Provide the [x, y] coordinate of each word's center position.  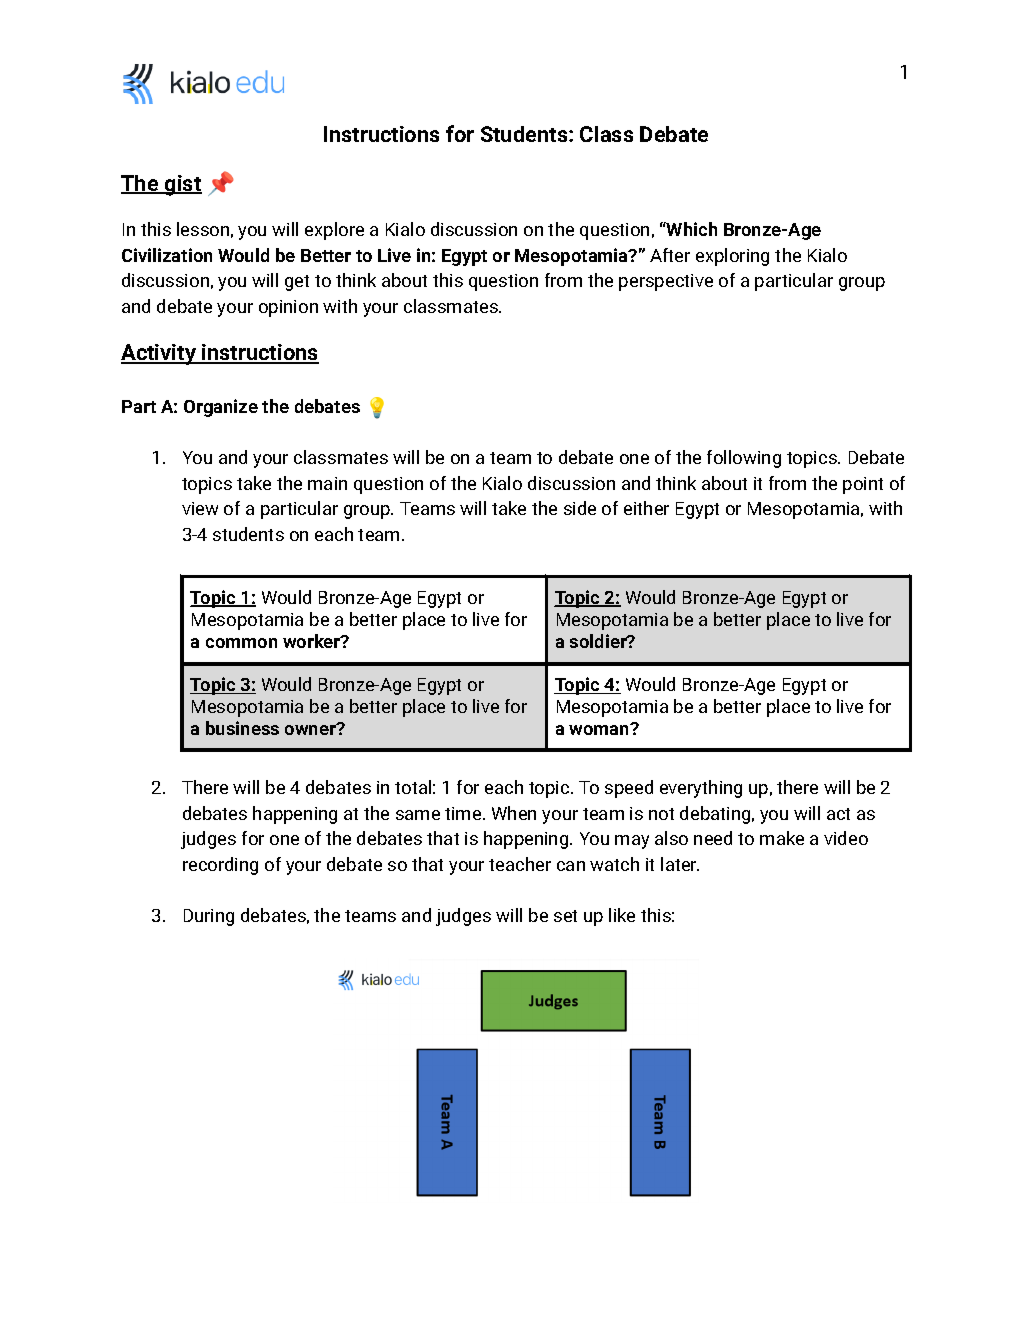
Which [691, 229]
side [580, 508]
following [744, 459]
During [209, 917]
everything [701, 789]
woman [600, 729]
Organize [221, 408]
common [241, 643]
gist [182, 185]
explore [334, 231]
